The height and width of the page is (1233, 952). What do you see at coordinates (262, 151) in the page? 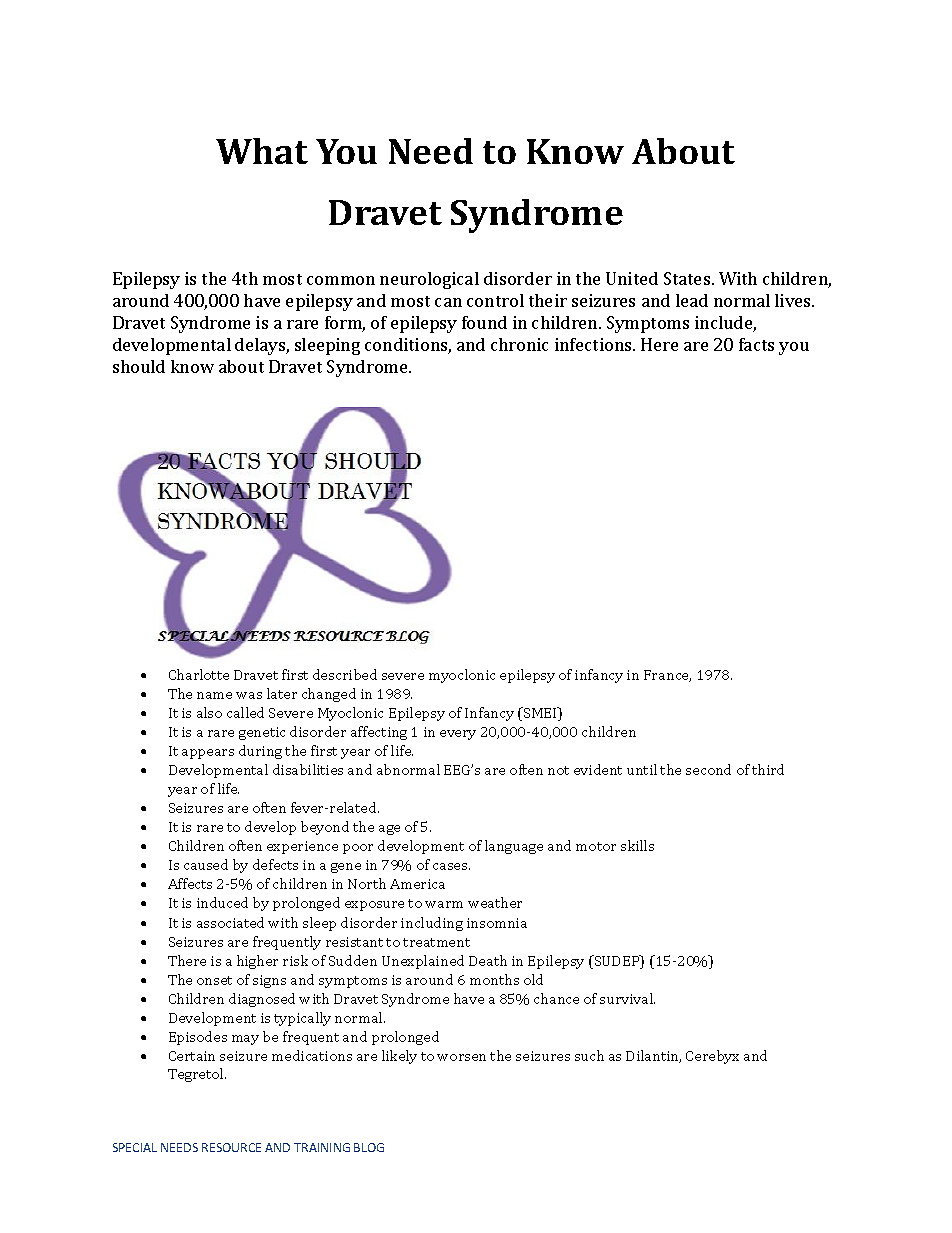
I see `What` at bounding box center [262, 151].
